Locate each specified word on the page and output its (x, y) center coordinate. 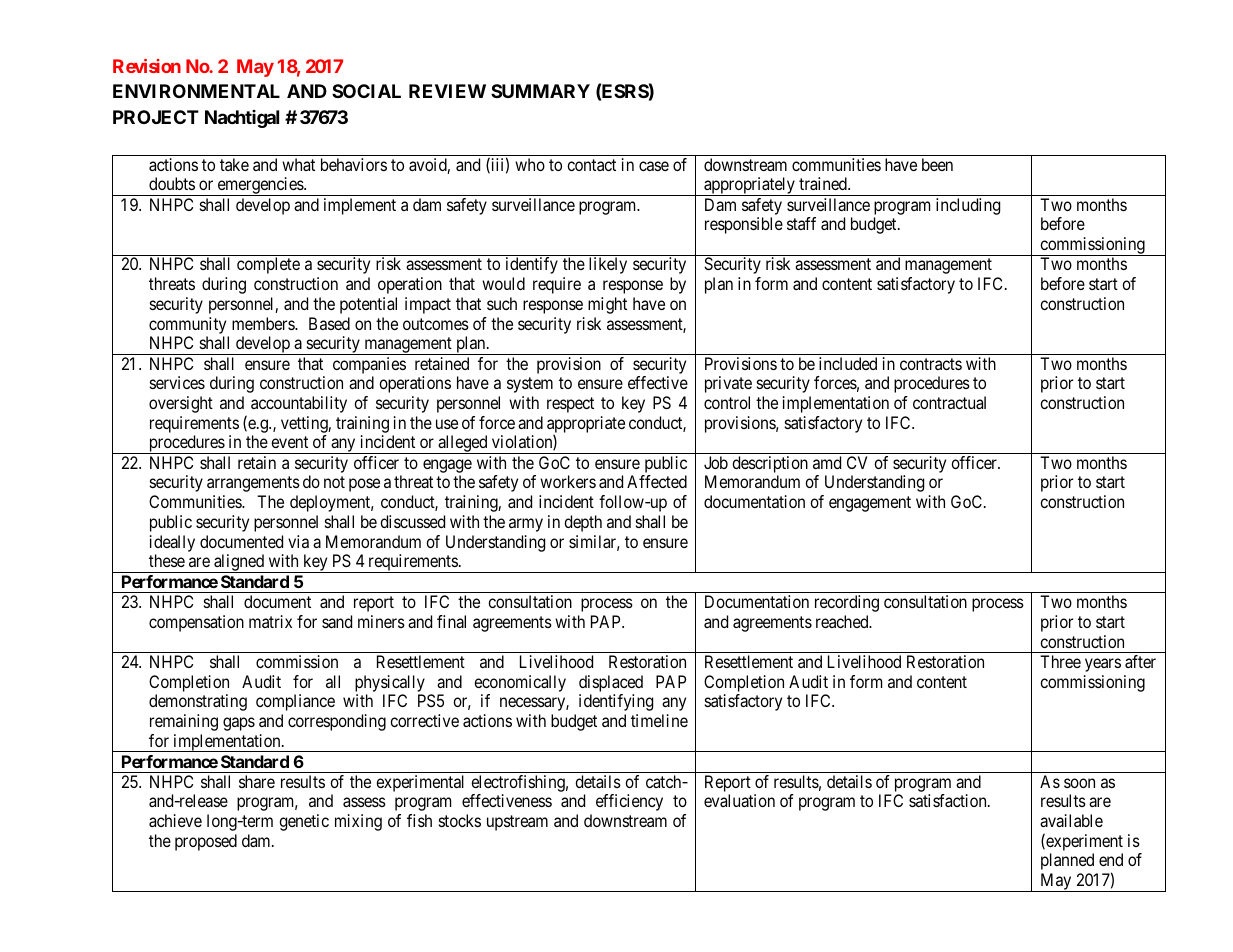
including (968, 206)
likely (608, 265)
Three (1060, 661)
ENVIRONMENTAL (196, 91)
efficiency (629, 802)
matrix (270, 621)
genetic (304, 822)
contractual (949, 402)
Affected (657, 481)
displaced (611, 683)
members (264, 323)
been (937, 164)
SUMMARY (540, 91)
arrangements (253, 484)
